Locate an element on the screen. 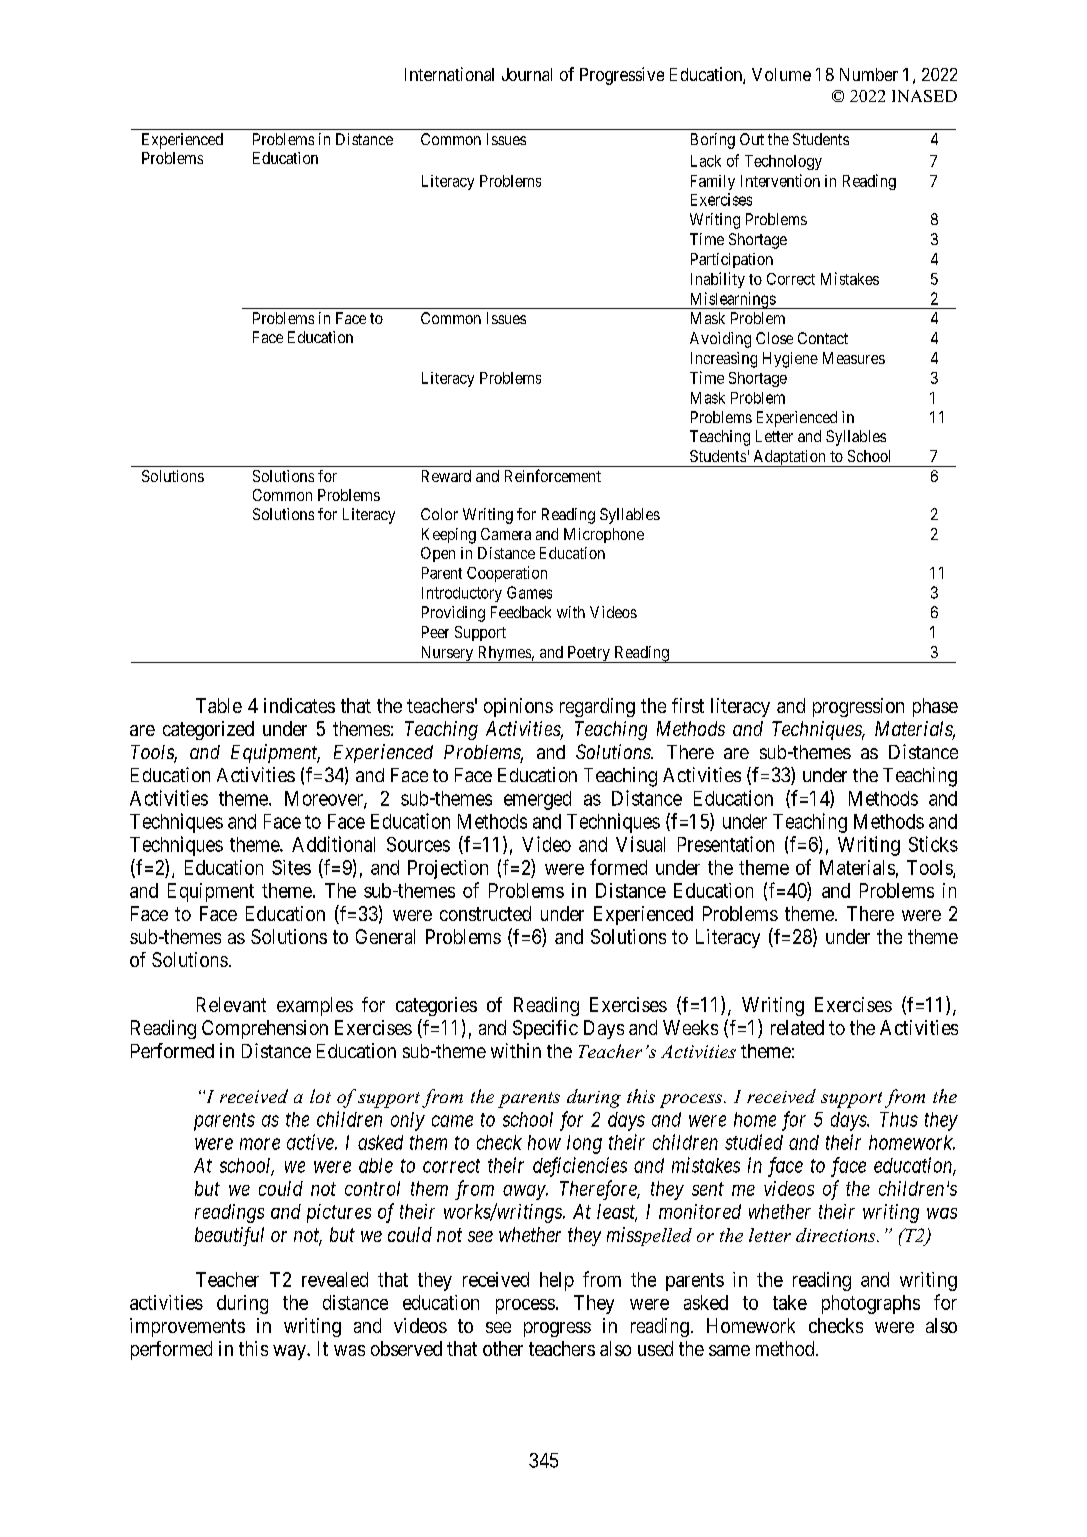 This screenshot has width=1087, height=1537. indicates is located at coordinates (299, 705).
